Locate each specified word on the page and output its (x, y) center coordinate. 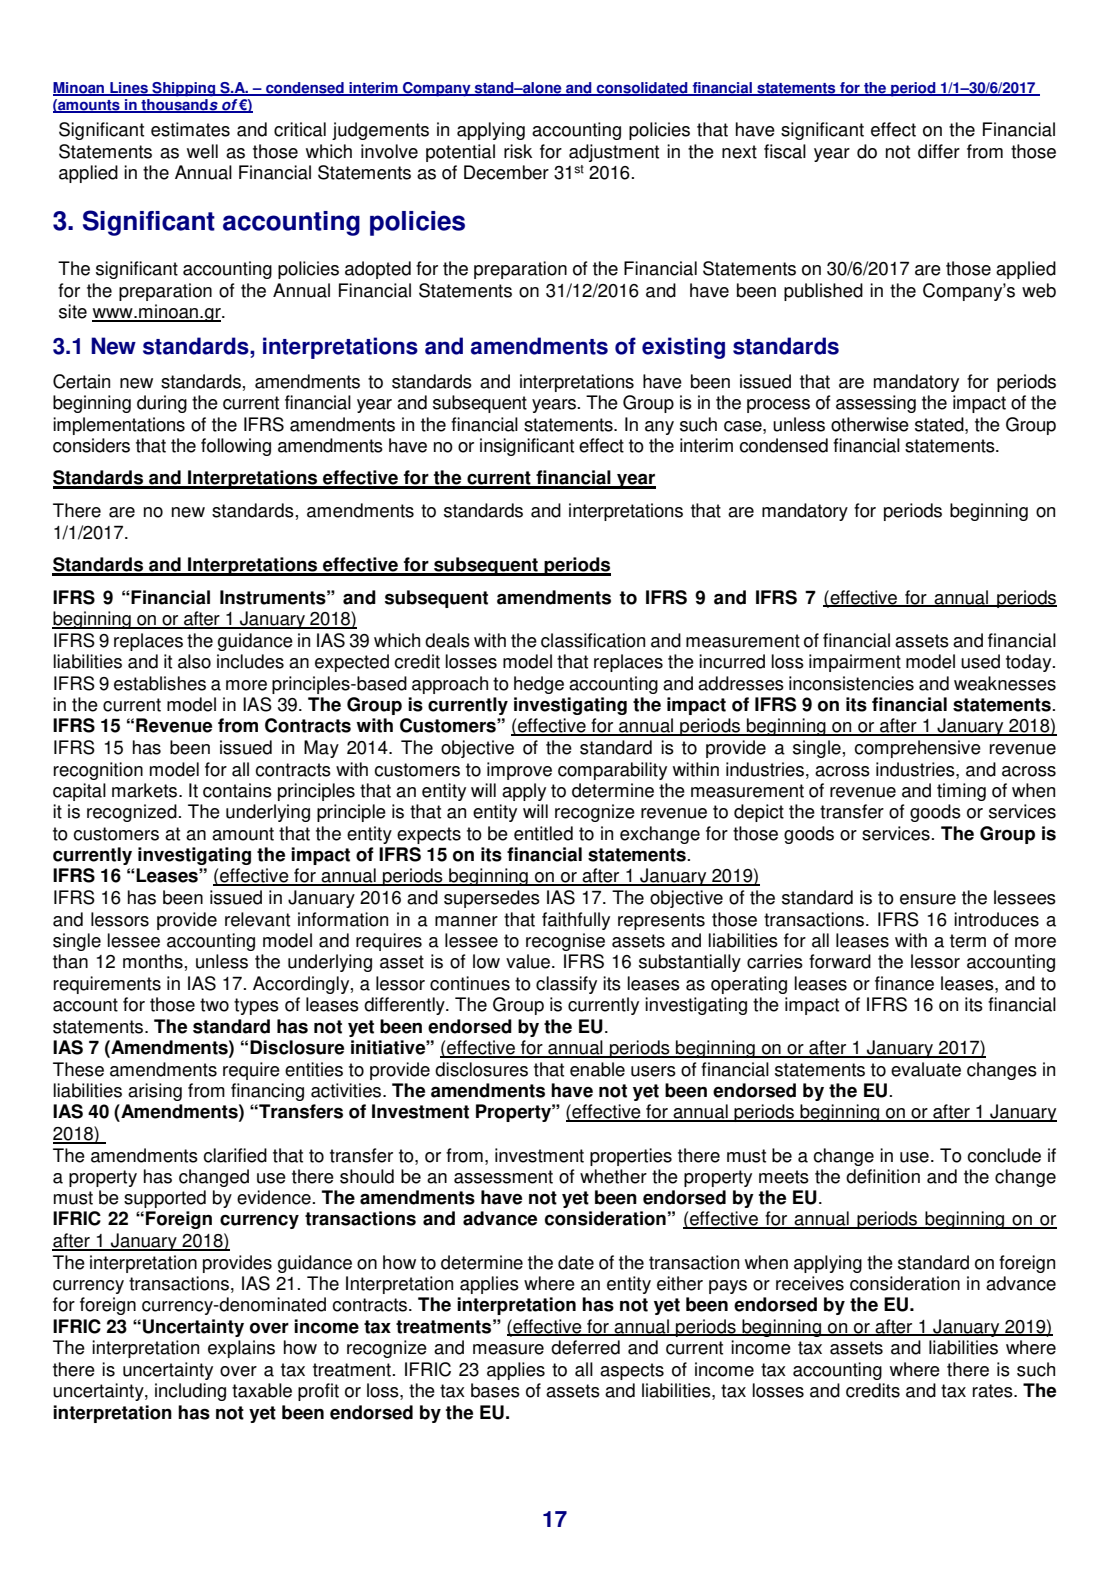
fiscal (785, 151)
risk (518, 151)
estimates (190, 129)
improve (519, 771)
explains (241, 1349)
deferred (585, 1347)
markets (146, 790)
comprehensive (917, 749)
